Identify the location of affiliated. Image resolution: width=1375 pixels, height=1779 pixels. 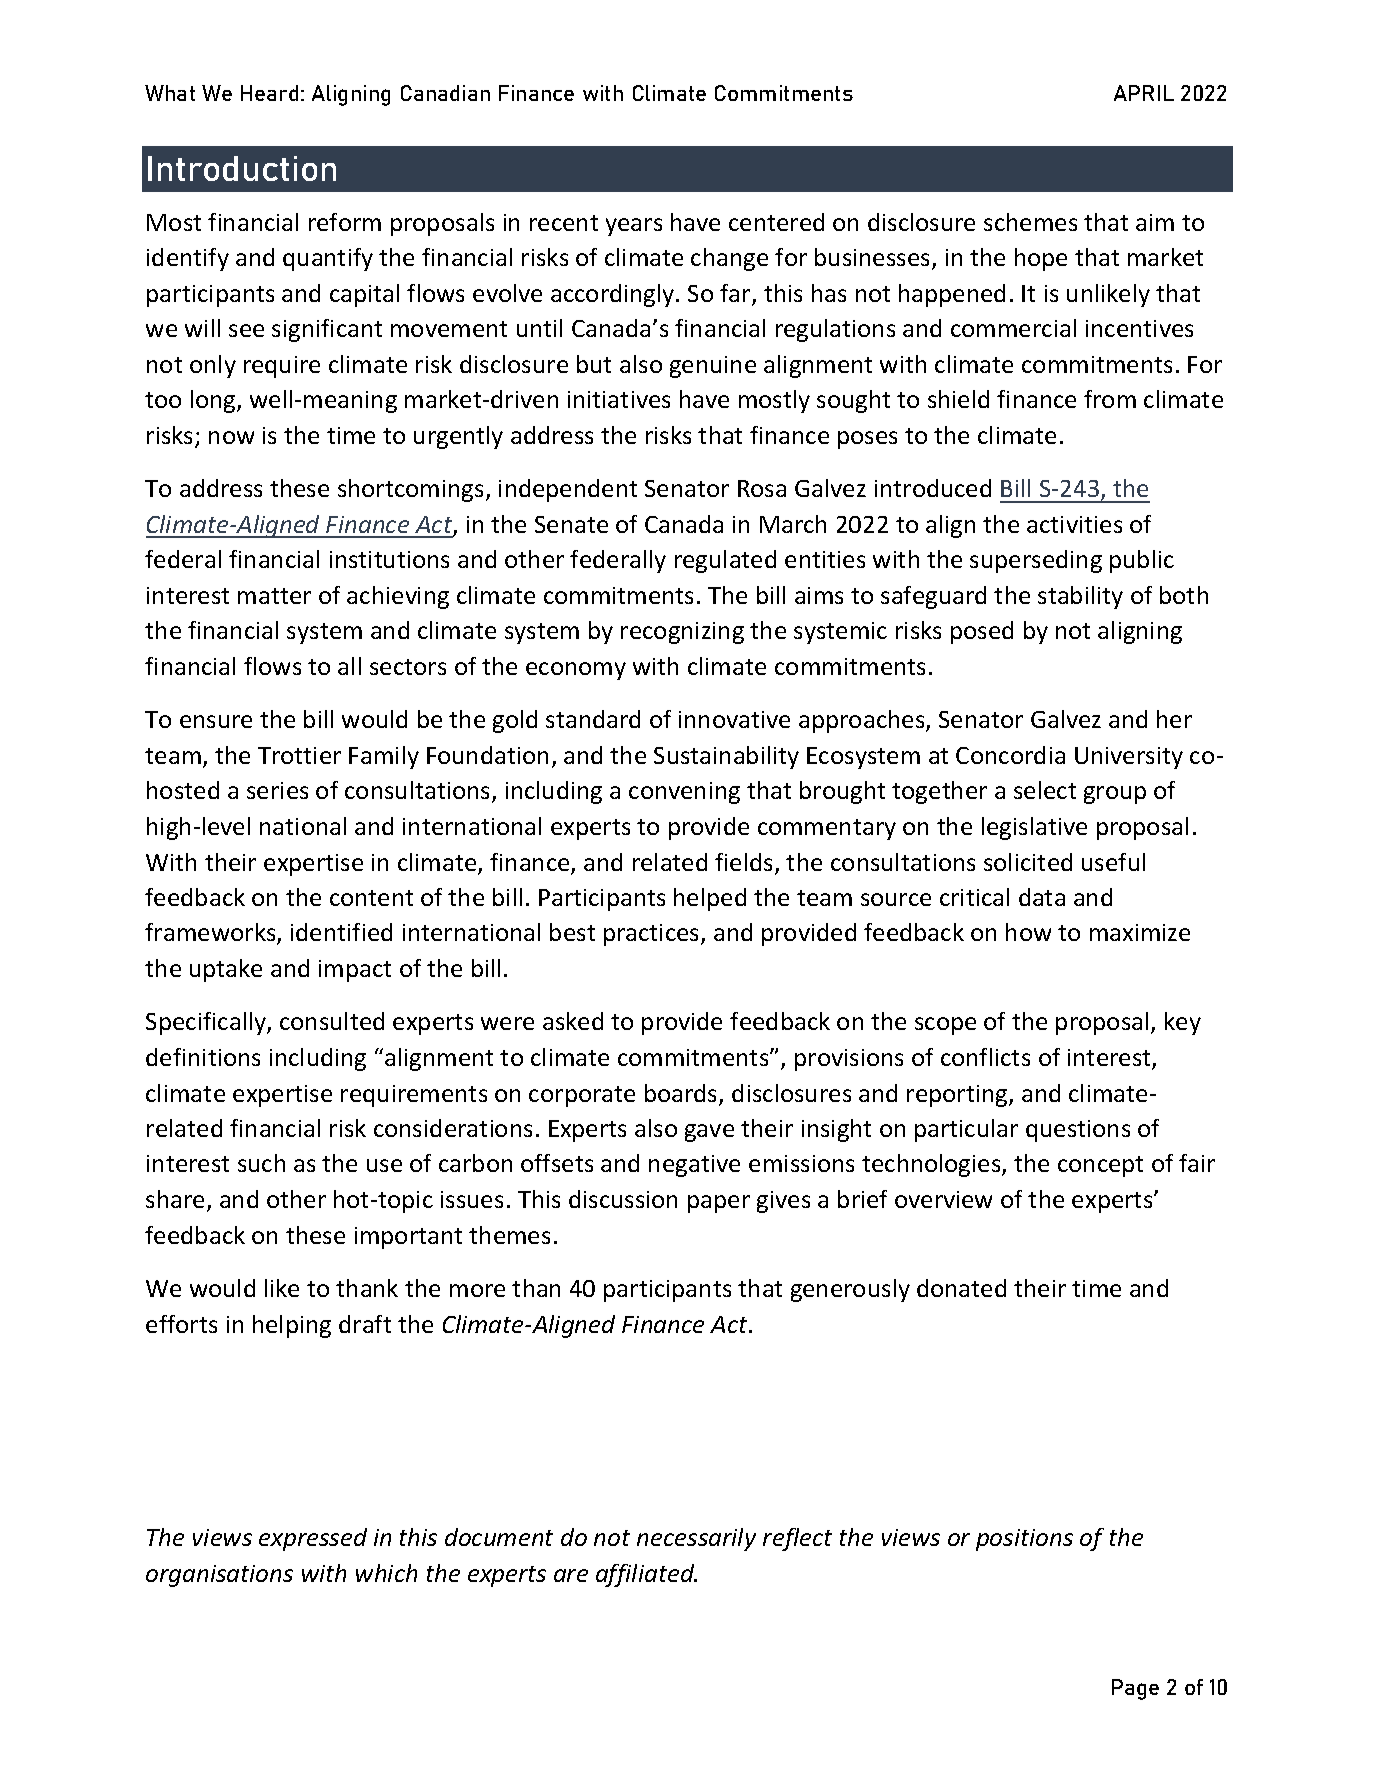
(646, 1575).
